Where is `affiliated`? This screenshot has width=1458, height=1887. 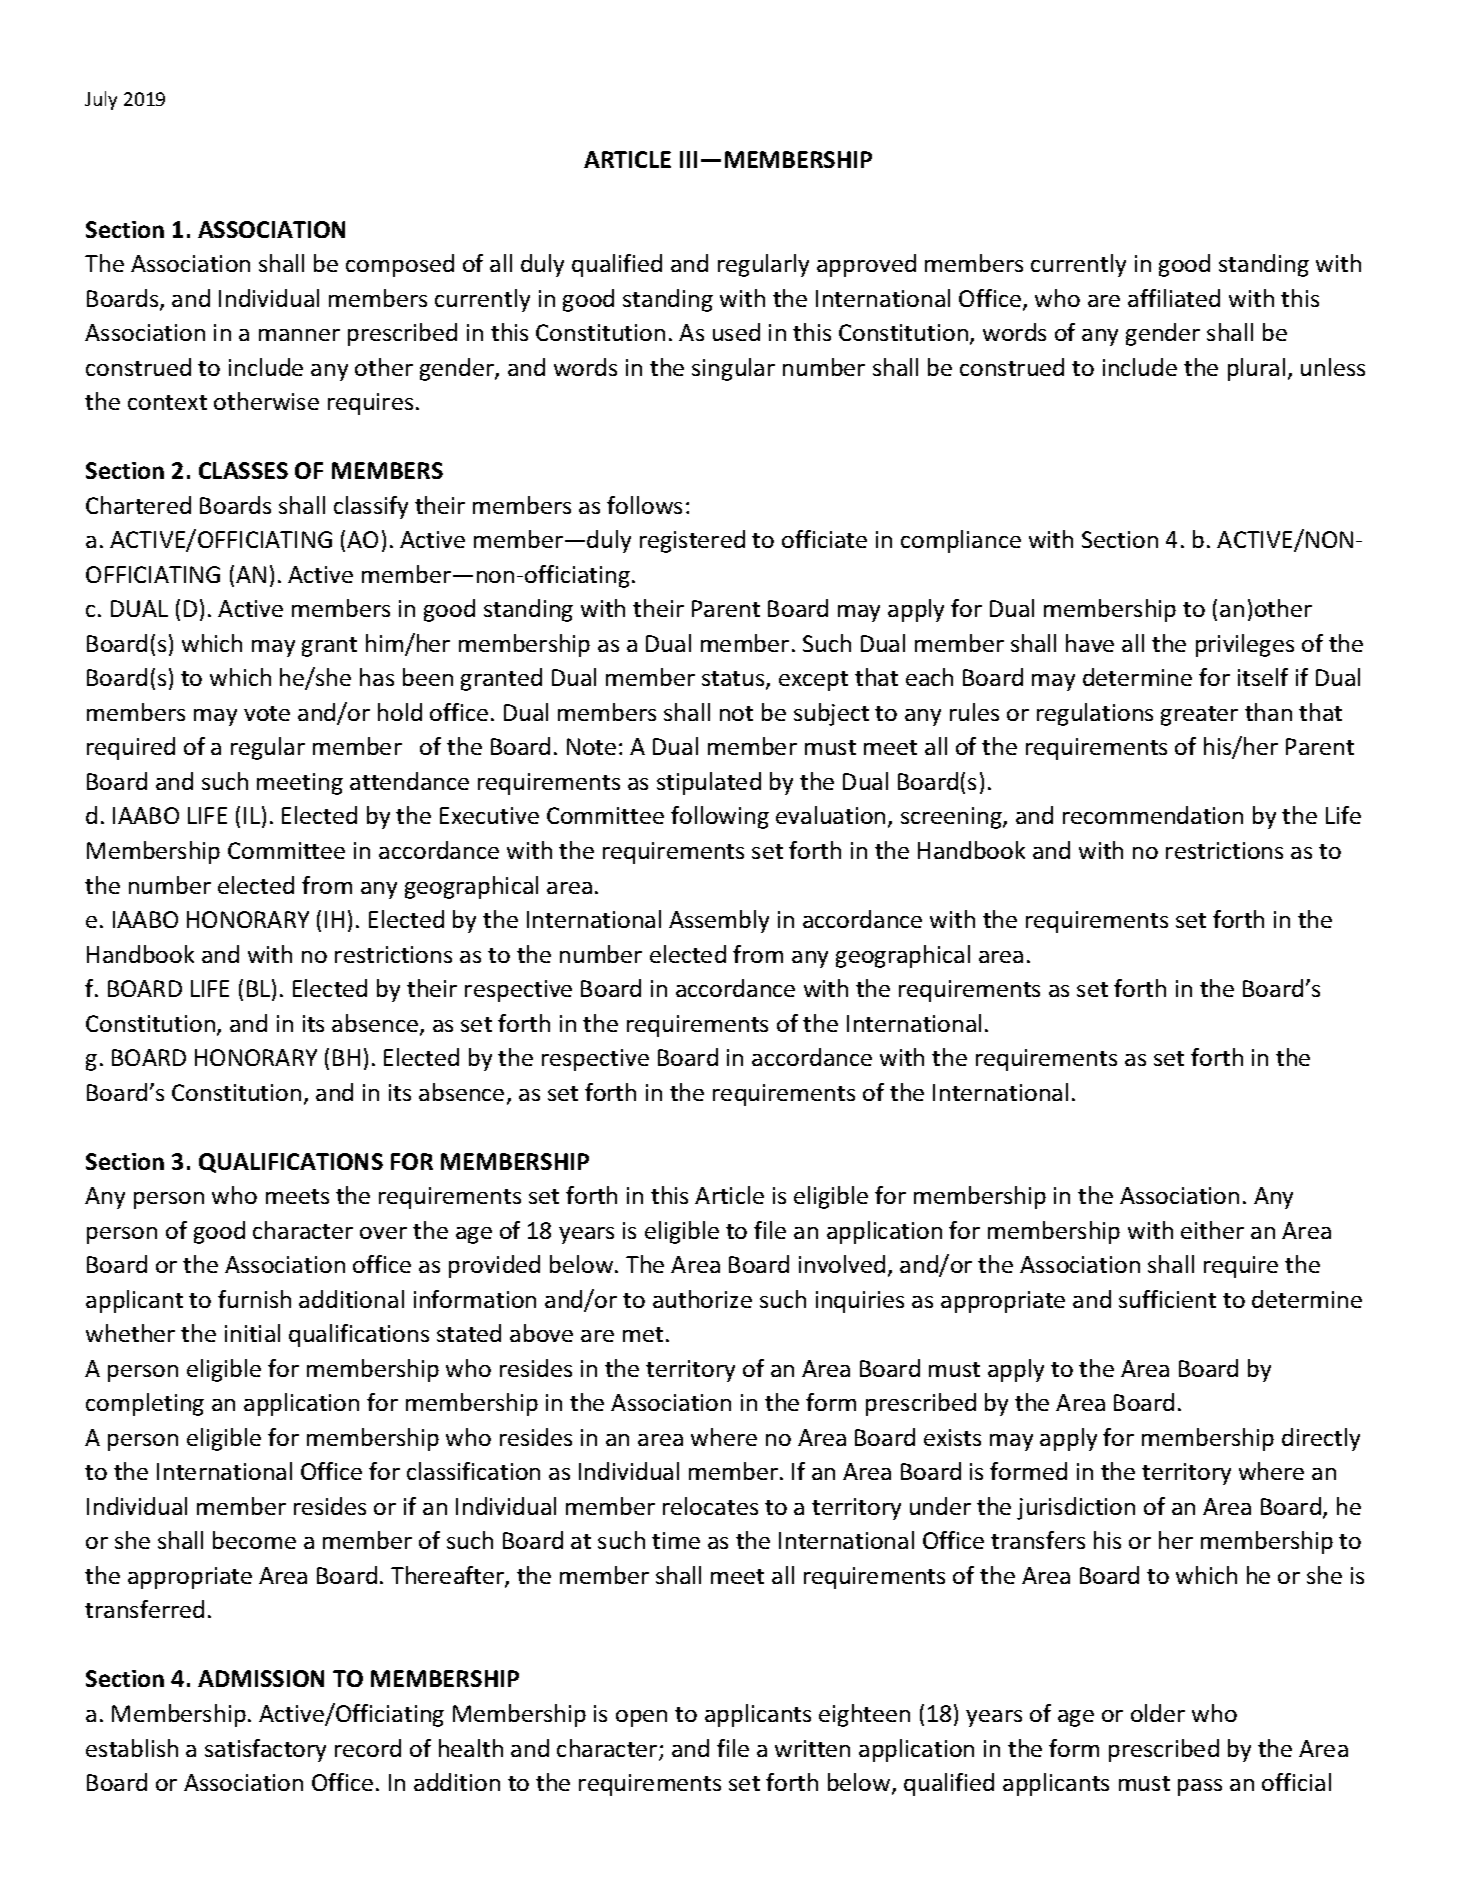 affiliated is located at coordinates (1174, 298).
